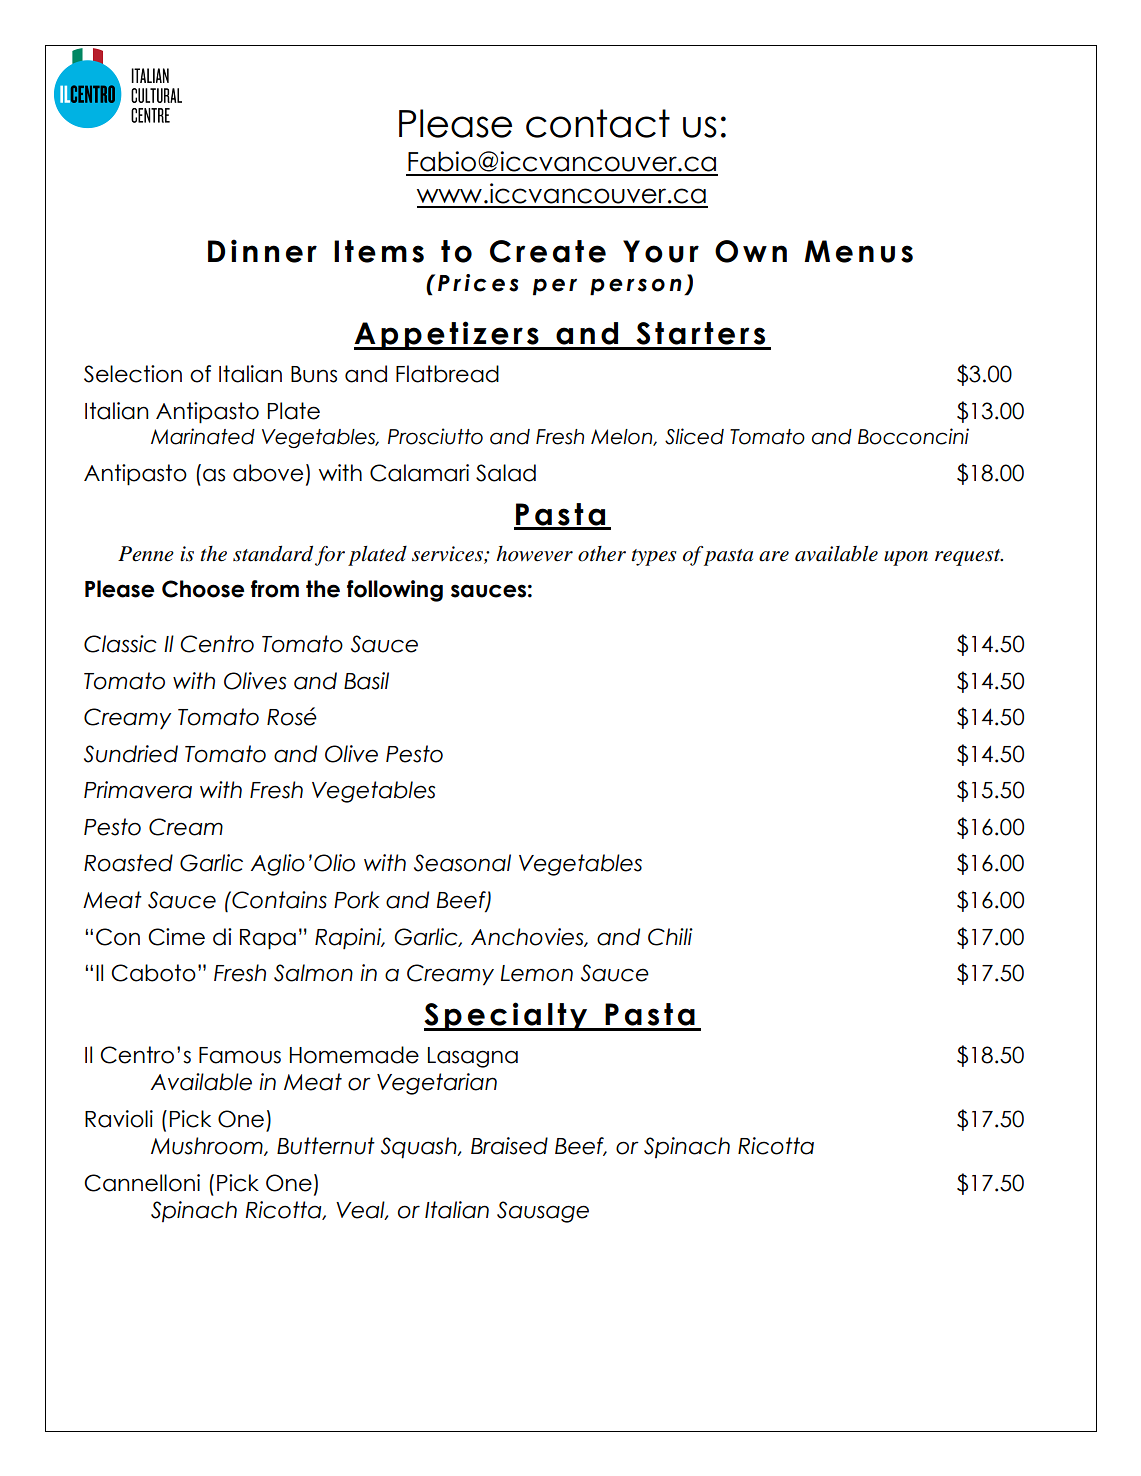 The image size is (1141, 1476). What do you see at coordinates (203, 589) in the screenshot?
I see `Choose` at bounding box center [203, 589].
